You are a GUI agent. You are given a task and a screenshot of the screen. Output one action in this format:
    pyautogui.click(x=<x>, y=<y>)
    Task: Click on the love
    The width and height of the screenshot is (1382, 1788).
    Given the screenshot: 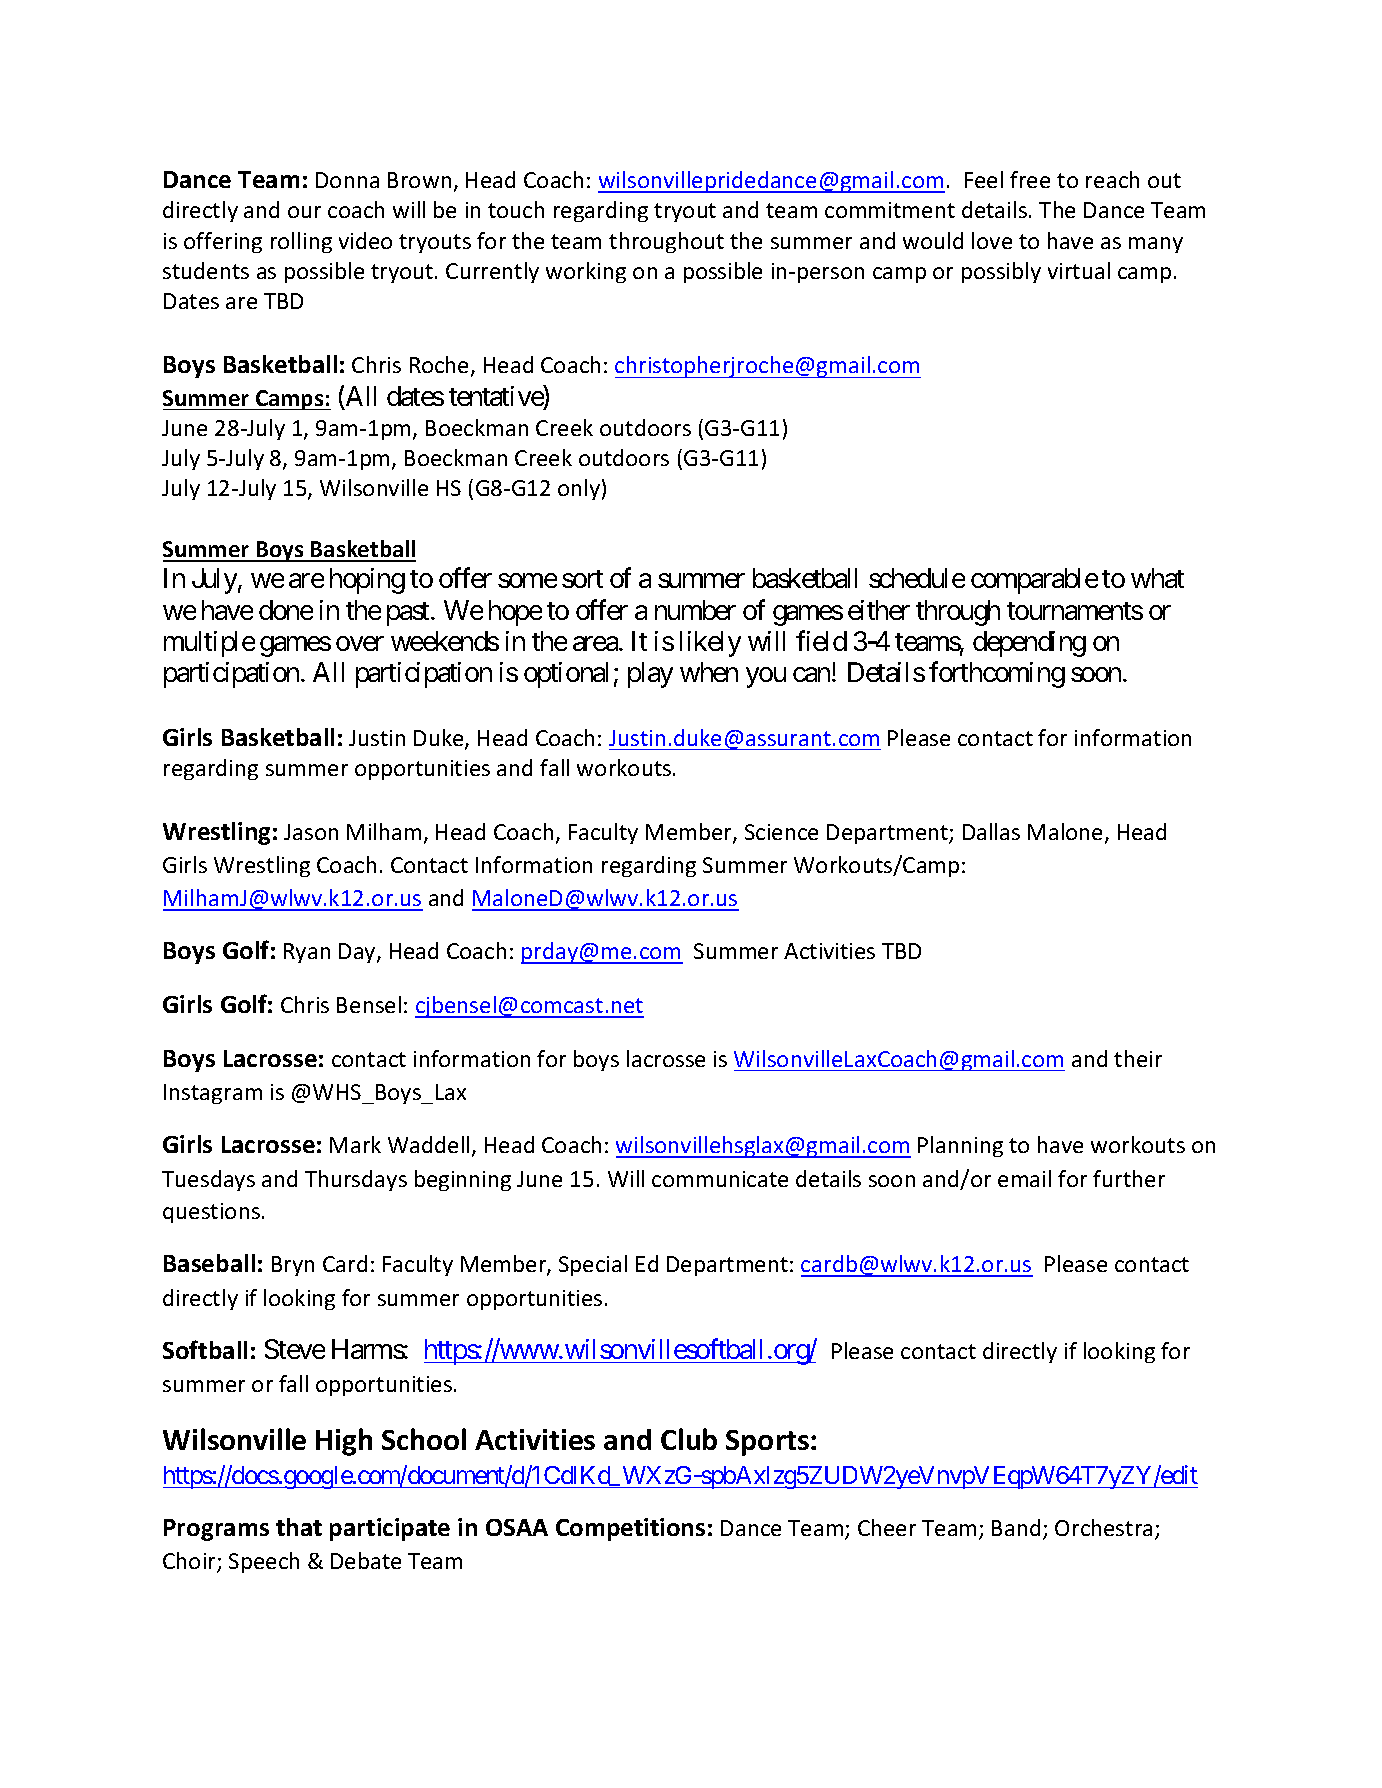 What is the action you would take?
    pyautogui.click(x=992, y=240)
